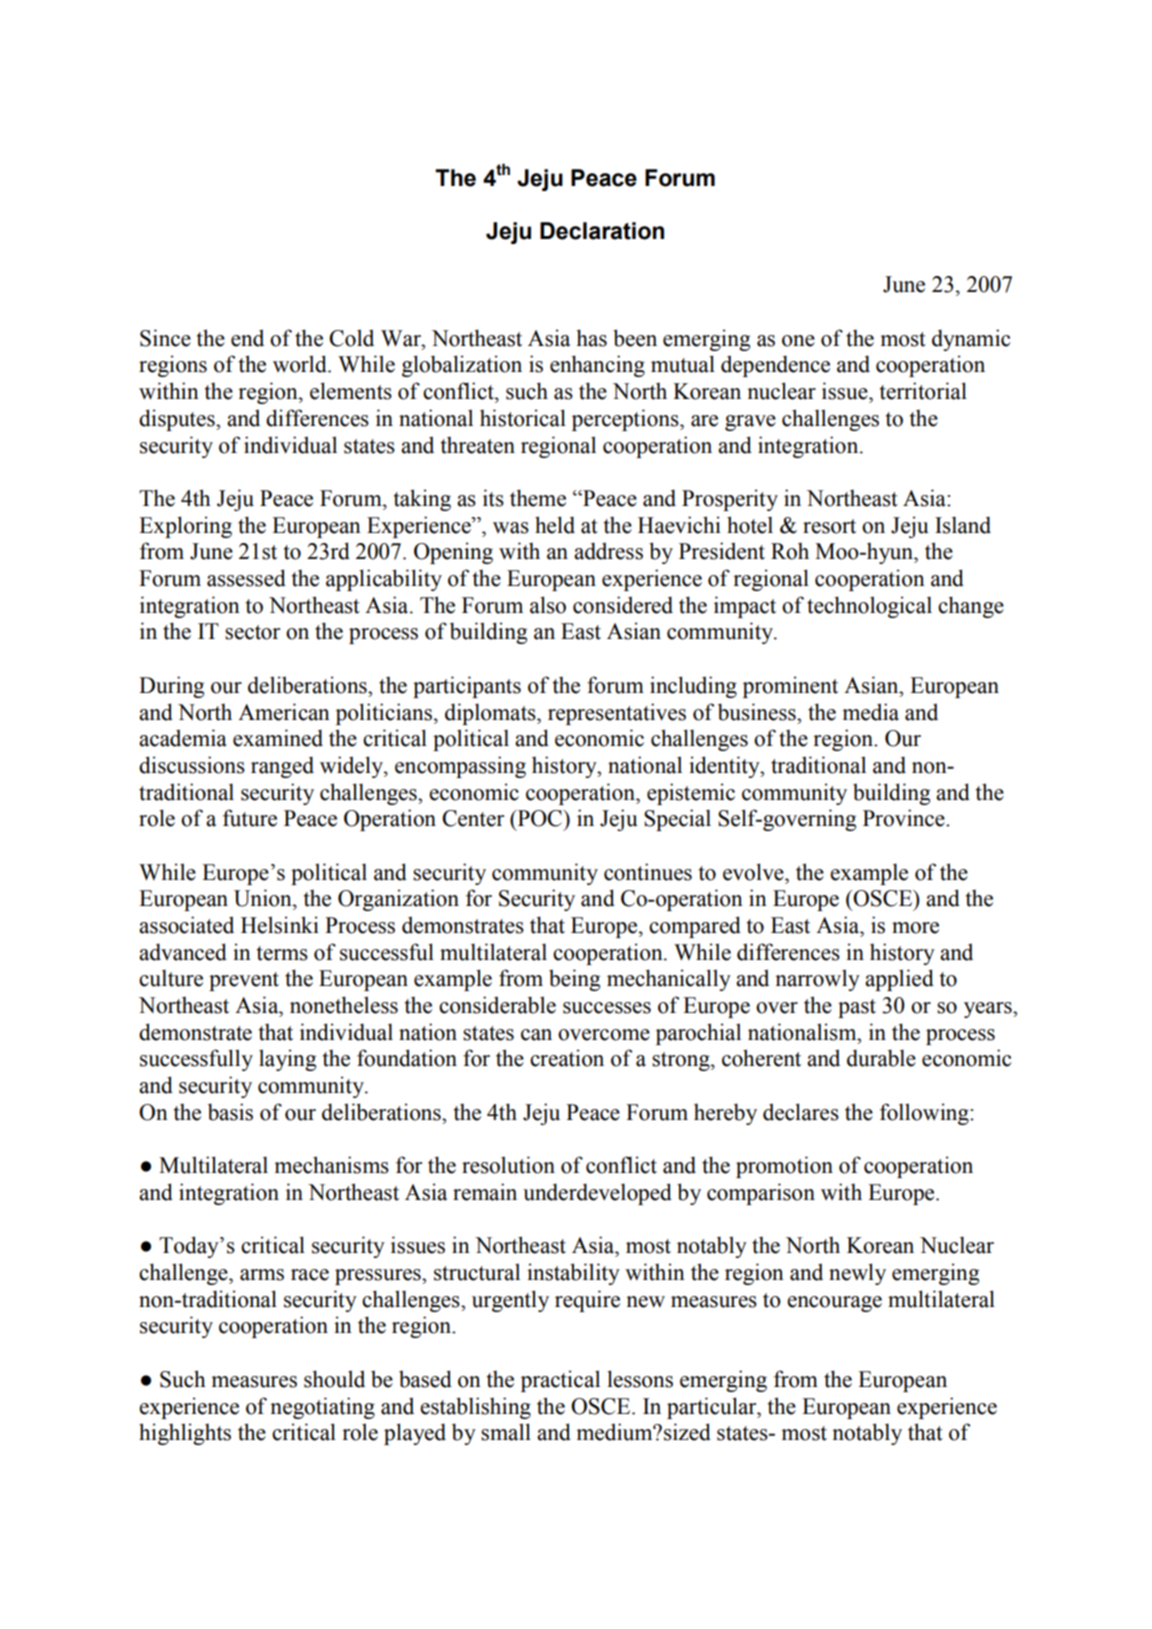  Describe the element at coordinates (322, 1408) in the screenshot. I see `negotiating` at that location.
